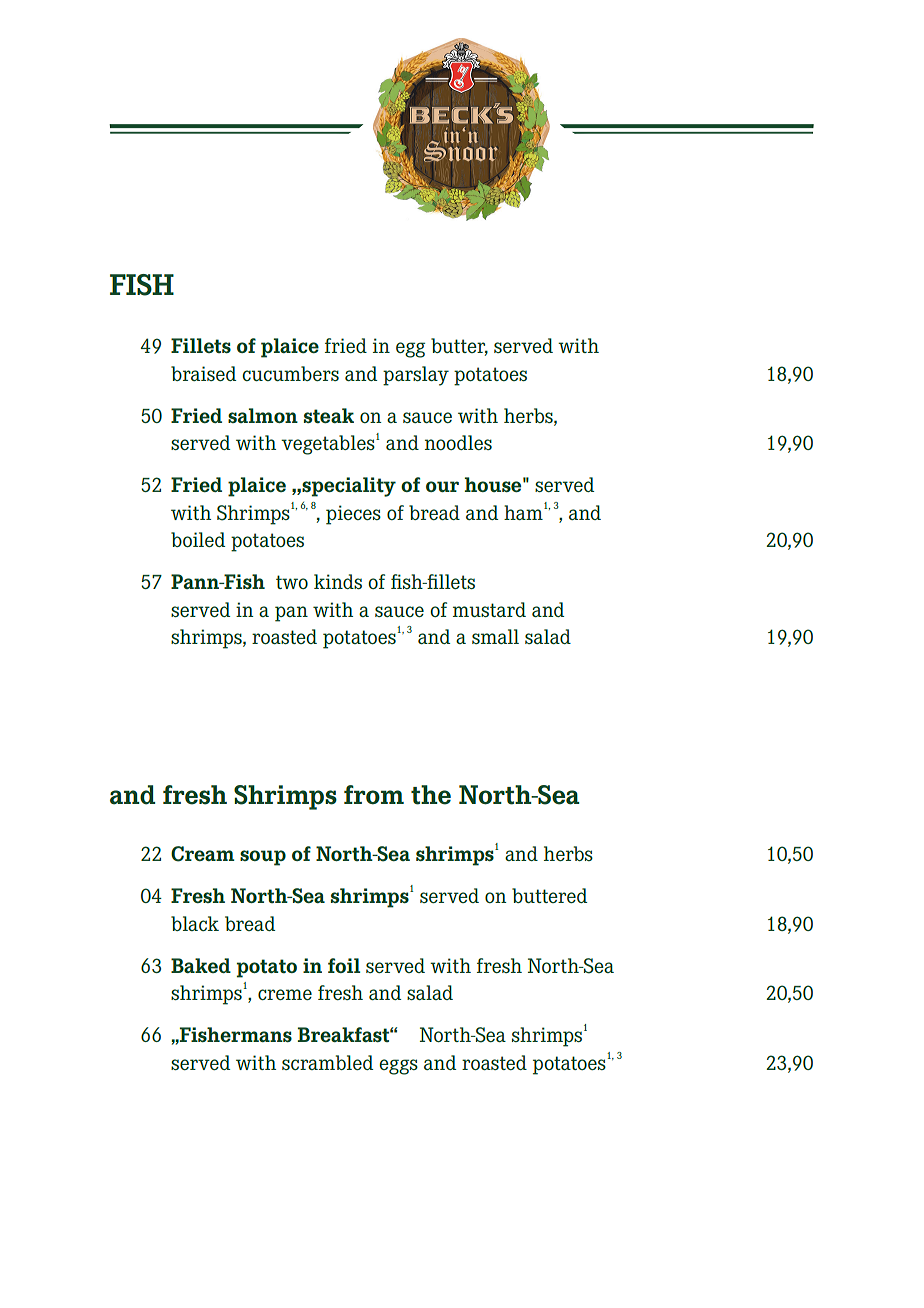  What do you see at coordinates (495, 636) in the document?
I see `small` at bounding box center [495, 636].
